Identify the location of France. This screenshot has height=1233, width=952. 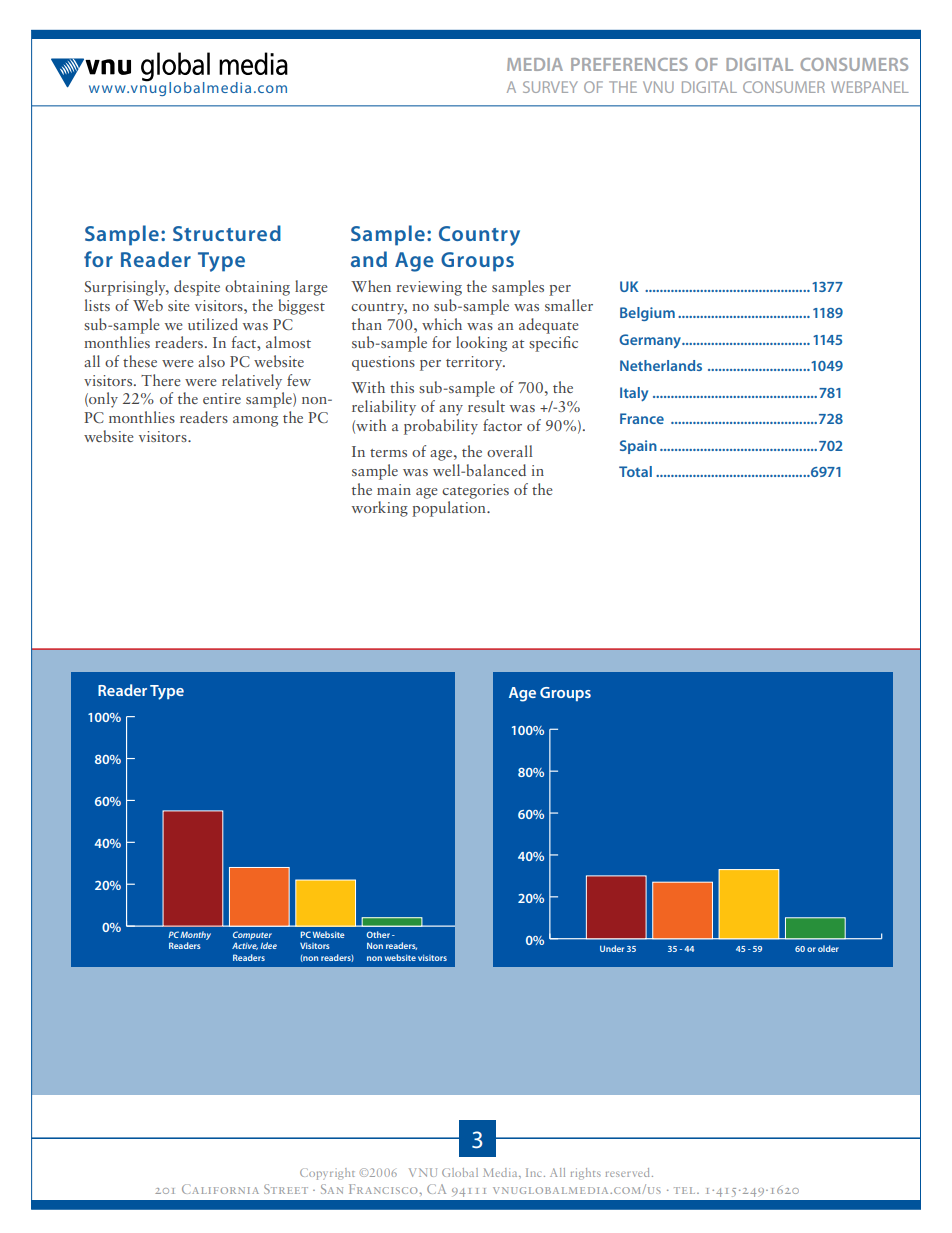
(642, 418).
